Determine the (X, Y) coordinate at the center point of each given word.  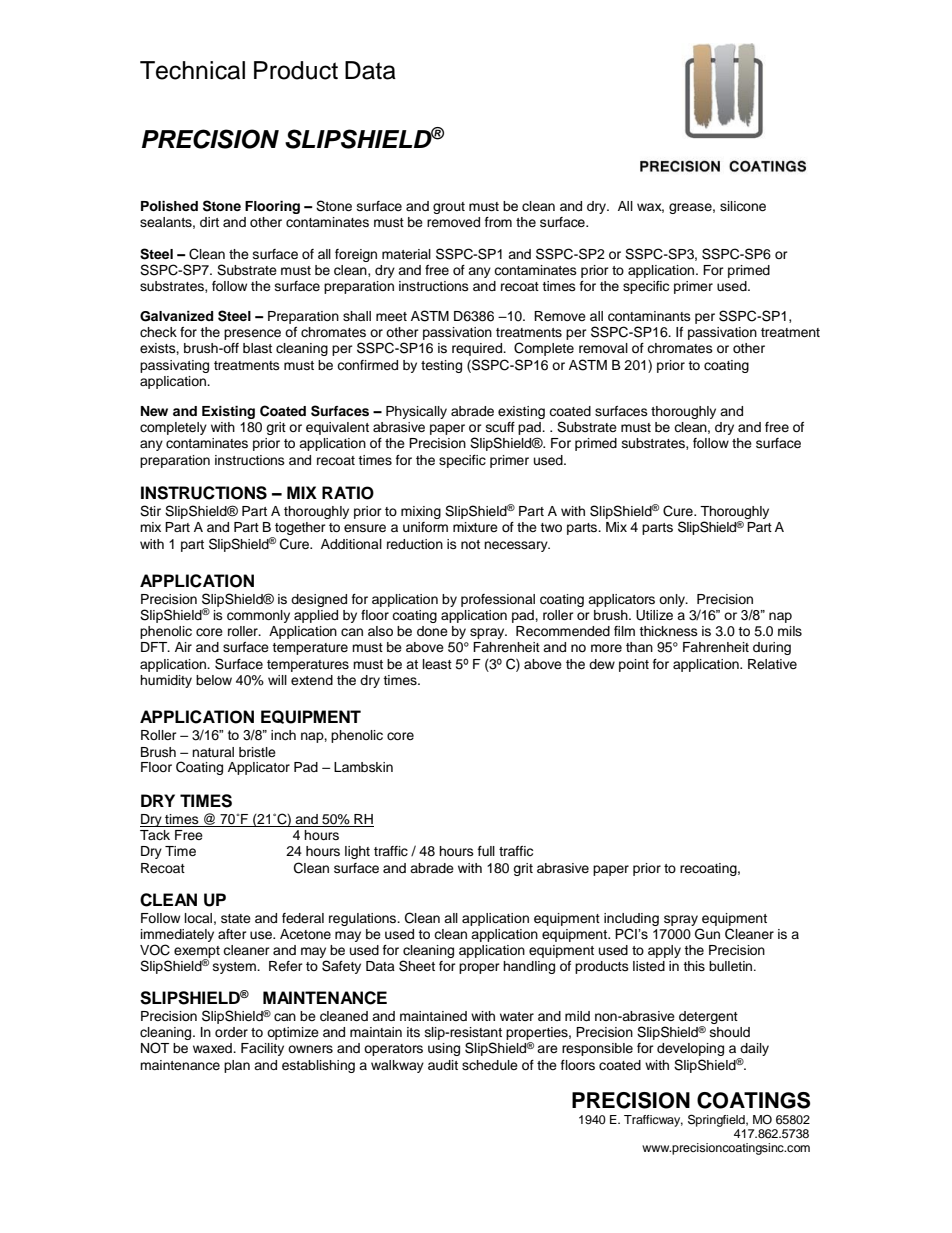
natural (213, 752)
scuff (500, 427)
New (154, 411)
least (437, 664)
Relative (772, 664)
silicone (743, 206)
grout (449, 208)
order (231, 1032)
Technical (192, 70)
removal (603, 348)
